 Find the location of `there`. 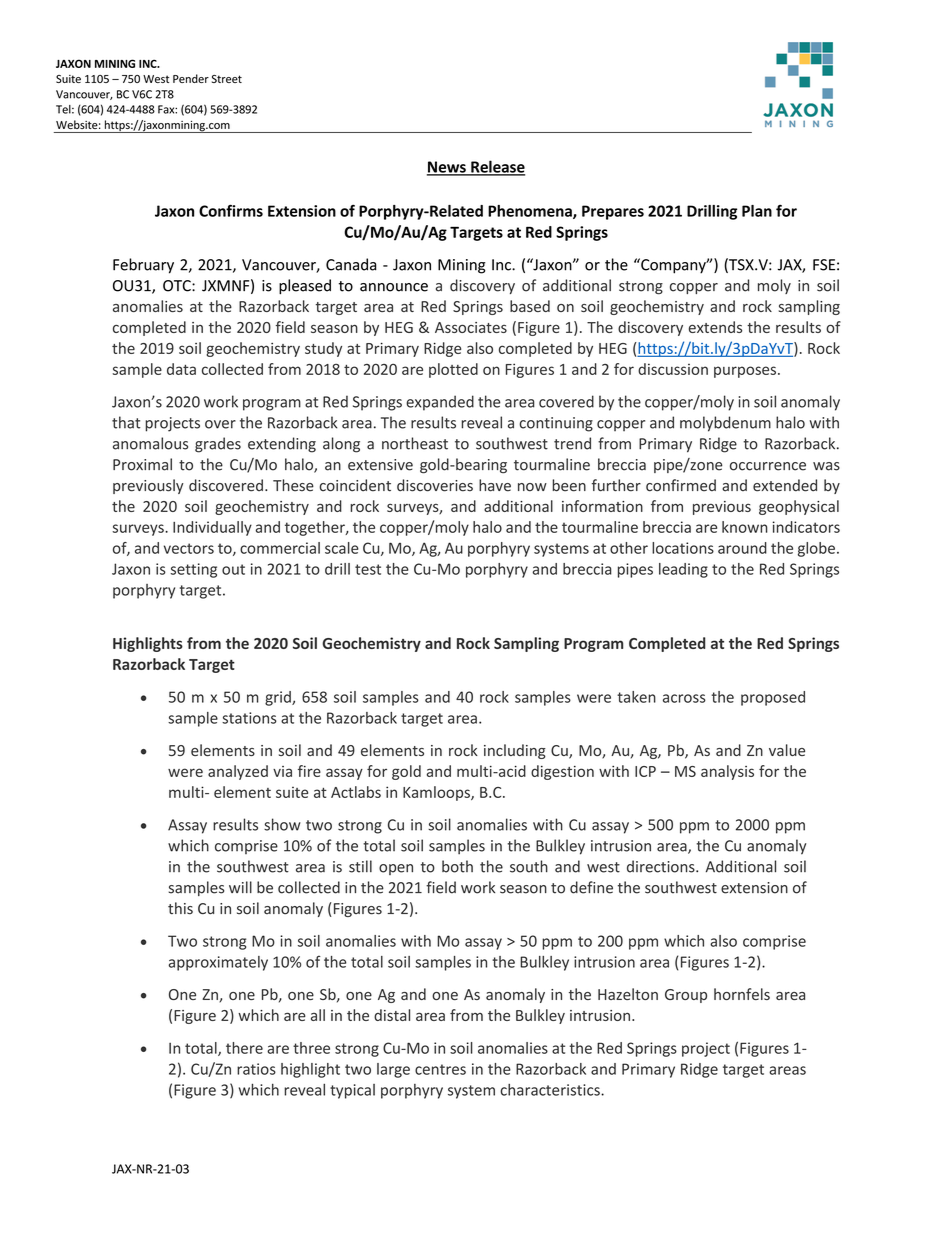

there is located at coordinates (244, 1048).
